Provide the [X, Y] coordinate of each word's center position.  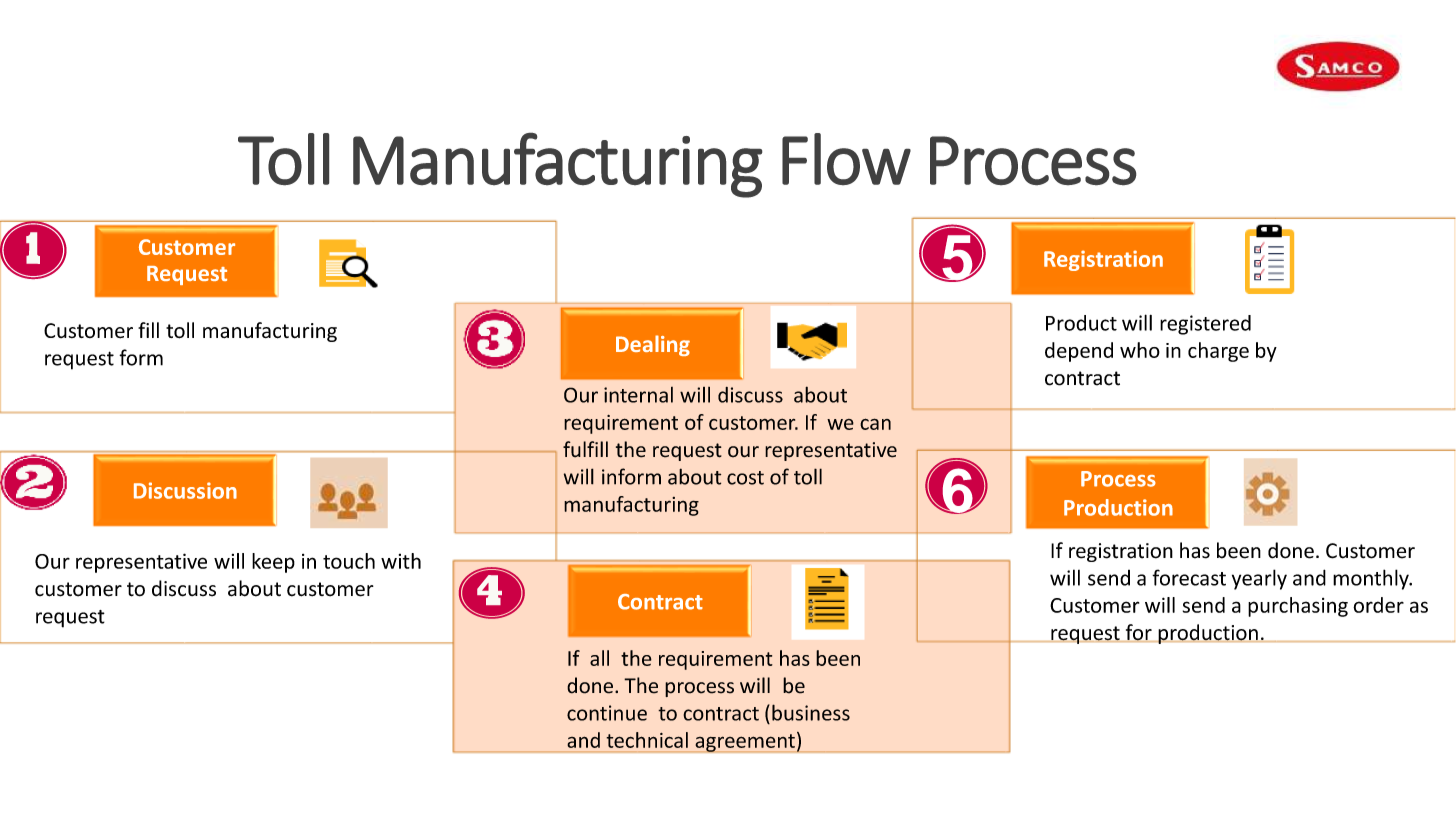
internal [638, 395]
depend [1079, 352]
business [811, 712]
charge [1218, 352]
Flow [846, 159]
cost [745, 478]
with [401, 561]
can [875, 424]
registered [1205, 325]
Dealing [653, 345]
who [1140, 350]
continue [607, 713]
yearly [1259, 579]
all [599, 658]
